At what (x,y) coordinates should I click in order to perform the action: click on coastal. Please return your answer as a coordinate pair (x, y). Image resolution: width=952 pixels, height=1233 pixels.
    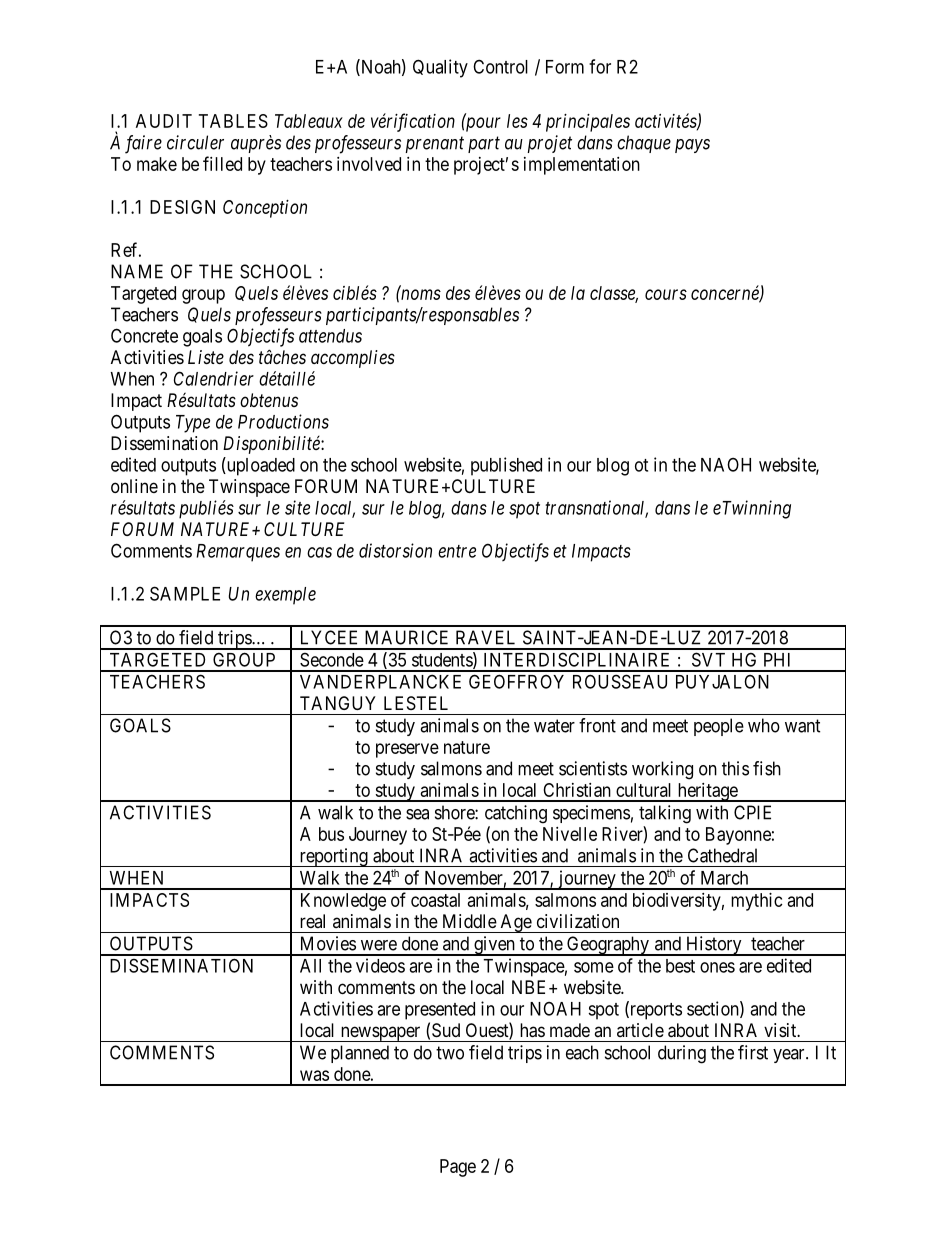
    Looking at the image, I should click on (435, 900).
